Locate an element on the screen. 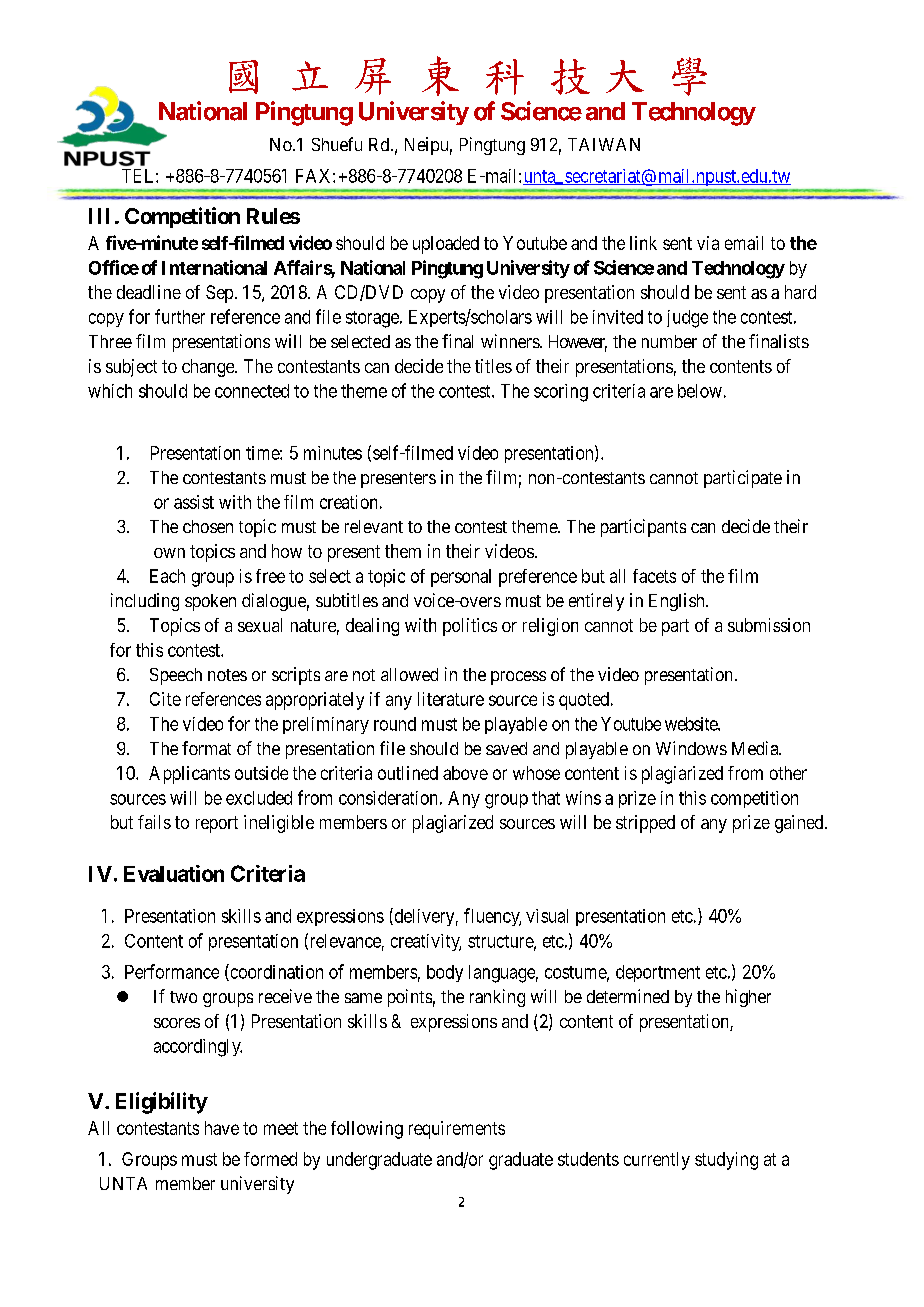 This screenshot has width=924, height=1307. via is located at coordinates (708, 243).
